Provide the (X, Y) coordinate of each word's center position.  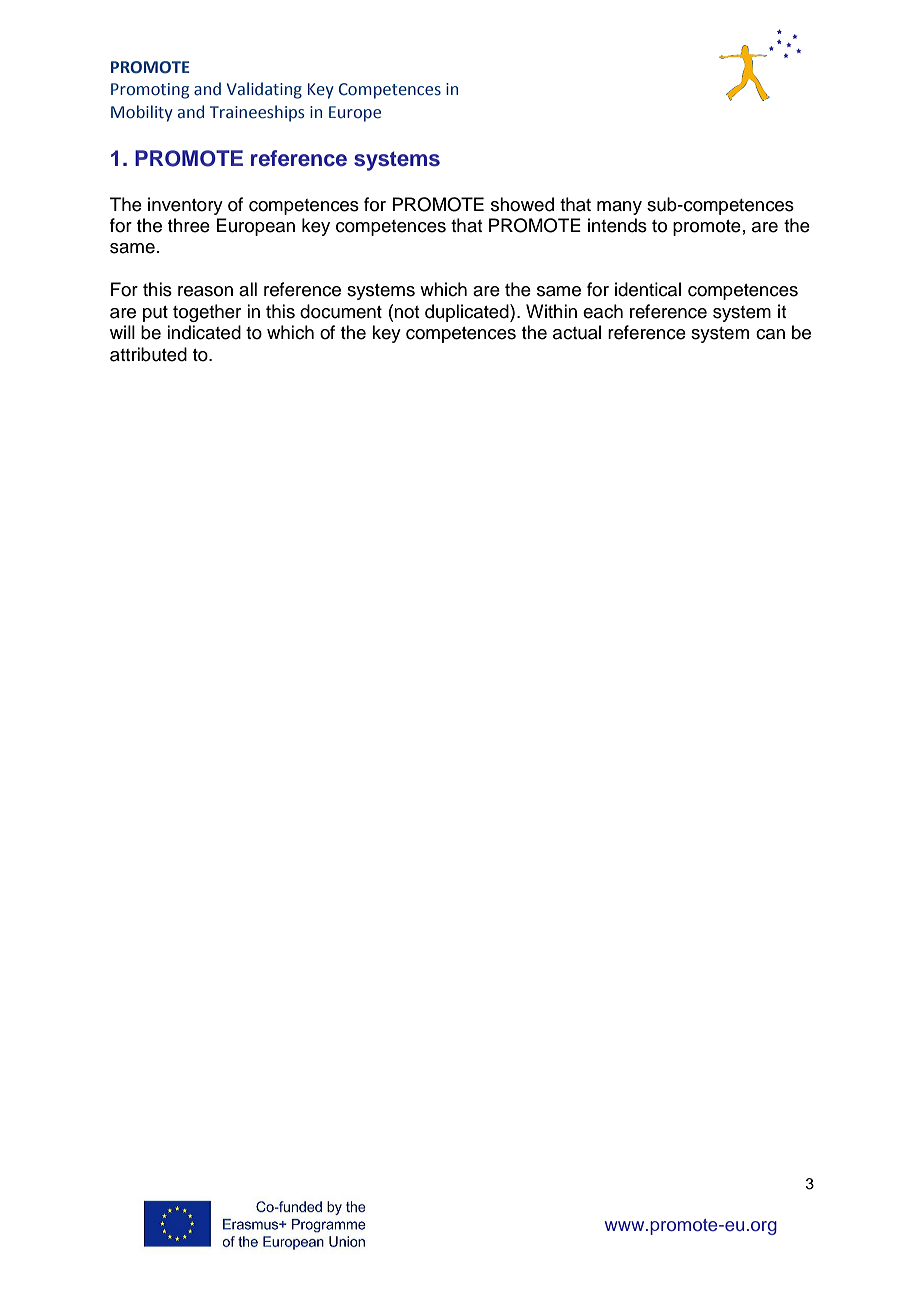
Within (551, 311)
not (406, 312)
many (619, 208)
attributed (148, 354)
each (603, 311)
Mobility (142, 113)
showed (522, 204)
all (248, 289)
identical (648, 289)
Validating (264, 90)
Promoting (150, 91)
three (189, 225)
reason (205, 291)
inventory (185, 206)
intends (617, 225)
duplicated (468, 313)
